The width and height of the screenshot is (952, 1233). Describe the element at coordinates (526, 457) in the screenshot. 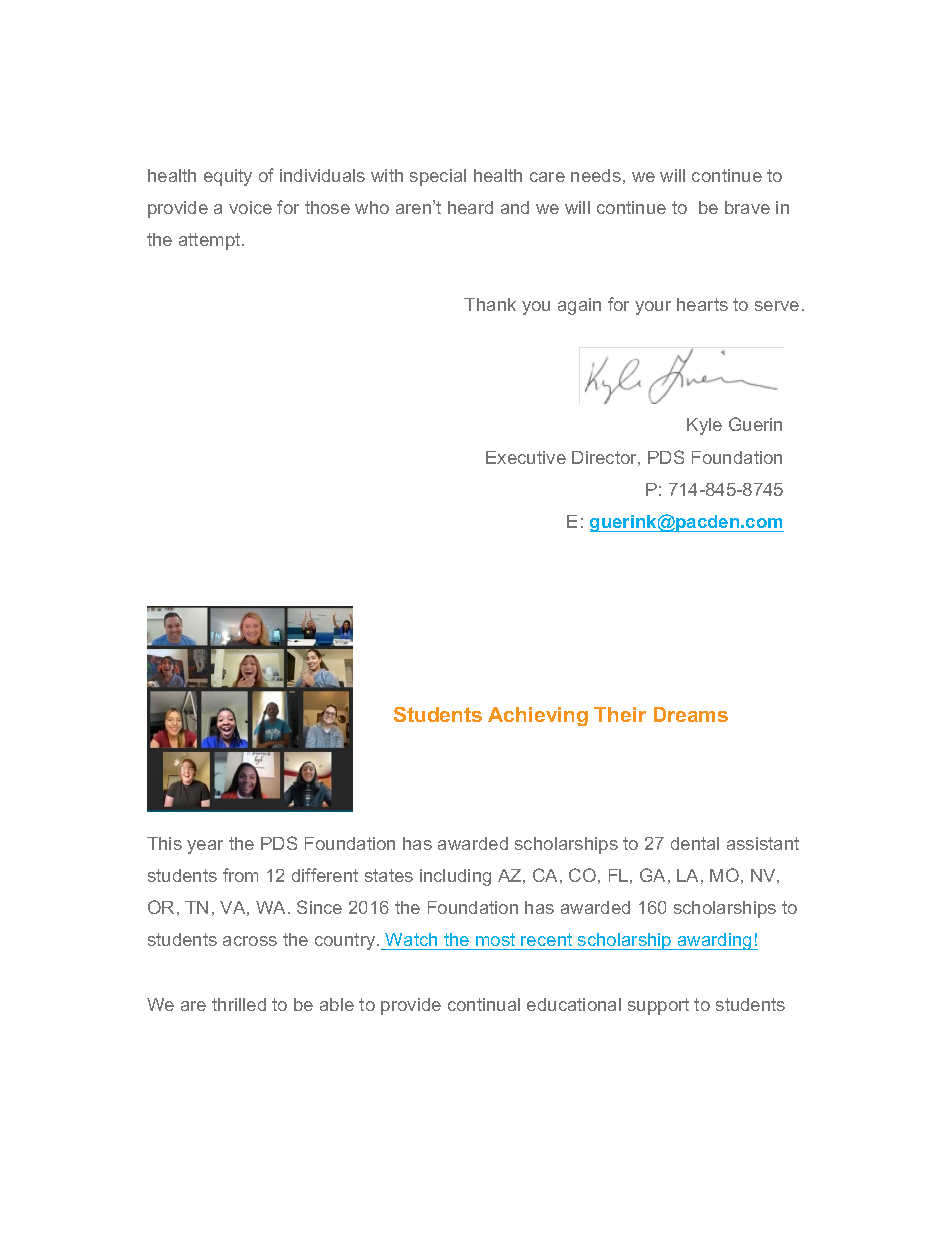

I see `Executive` at that location.
